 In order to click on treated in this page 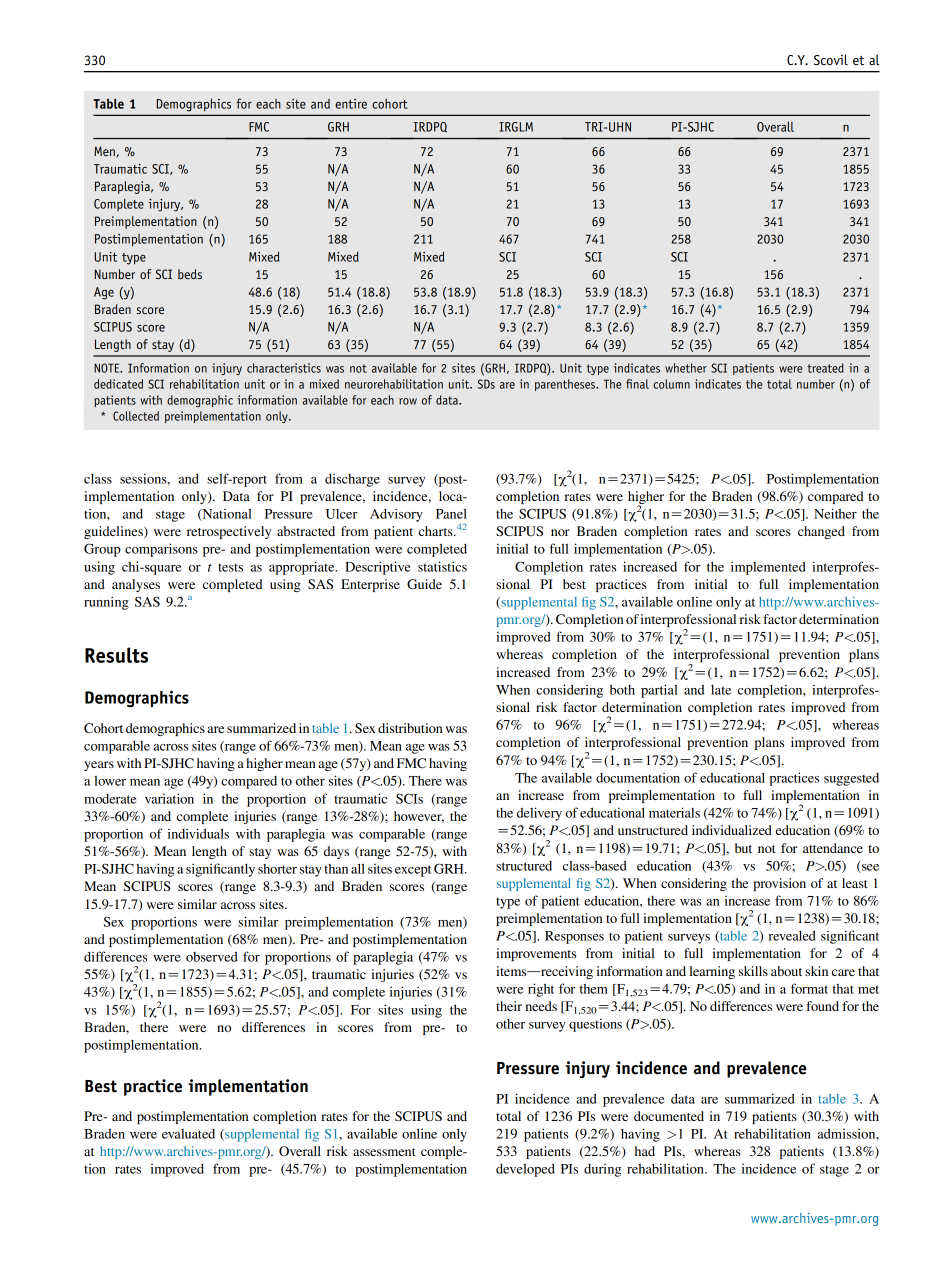, I will do `click(825, 368)`.
